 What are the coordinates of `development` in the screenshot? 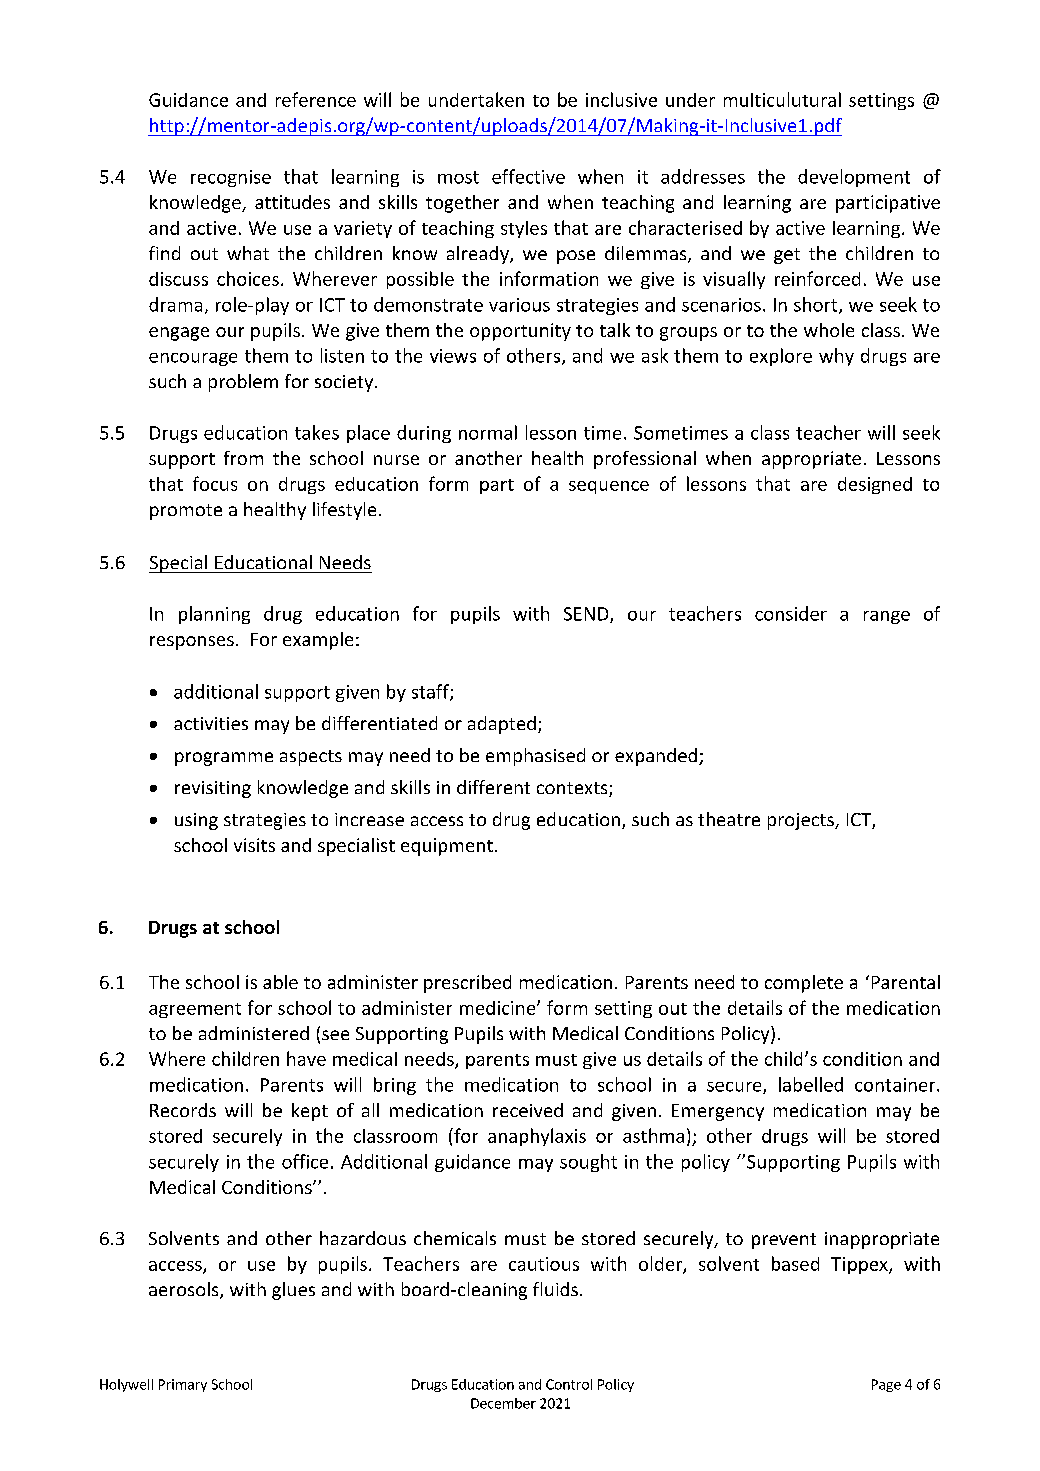 It's located at (854, 178).
